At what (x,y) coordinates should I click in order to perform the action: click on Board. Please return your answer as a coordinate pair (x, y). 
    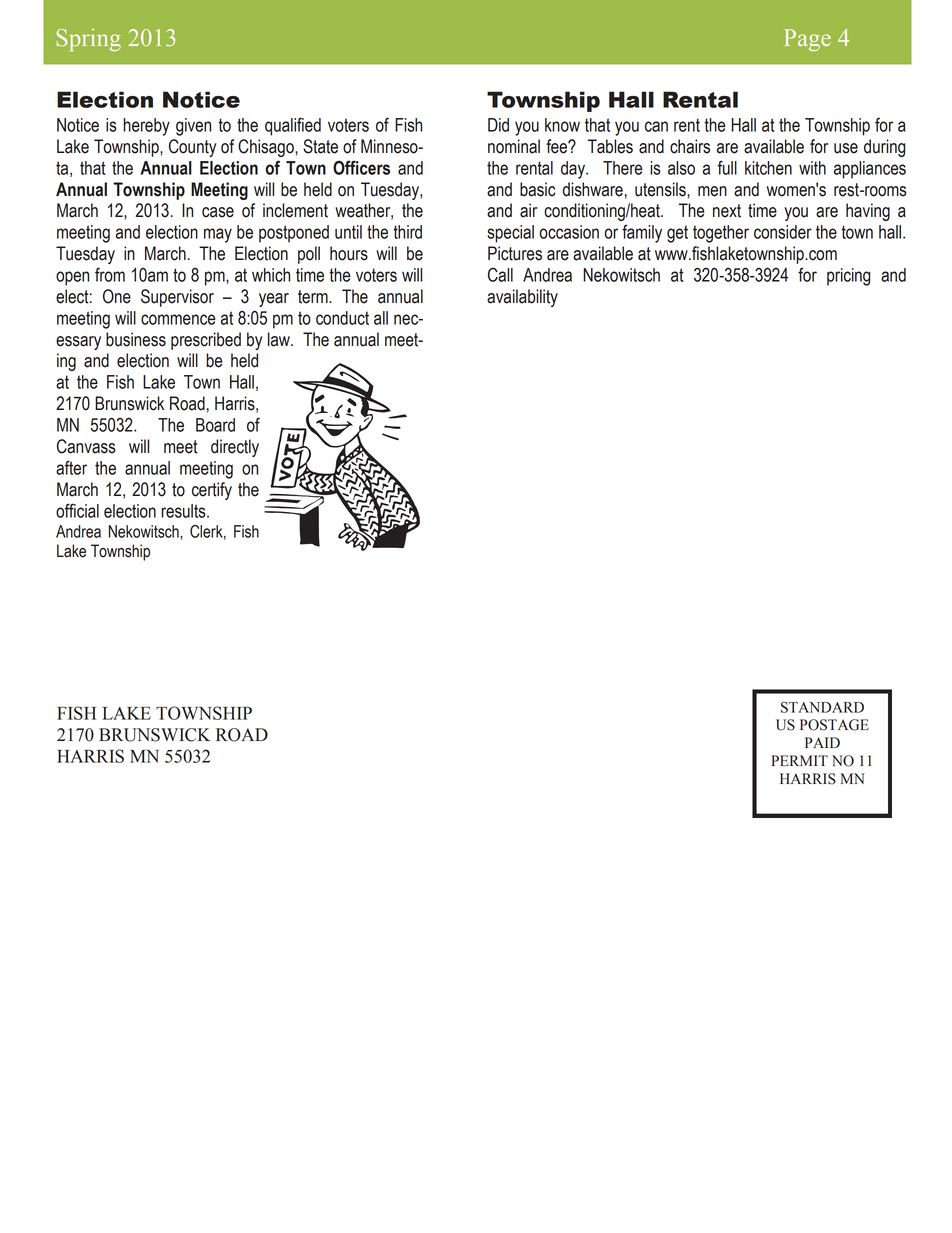
    Looking at the image, I should click on (215, 425).
